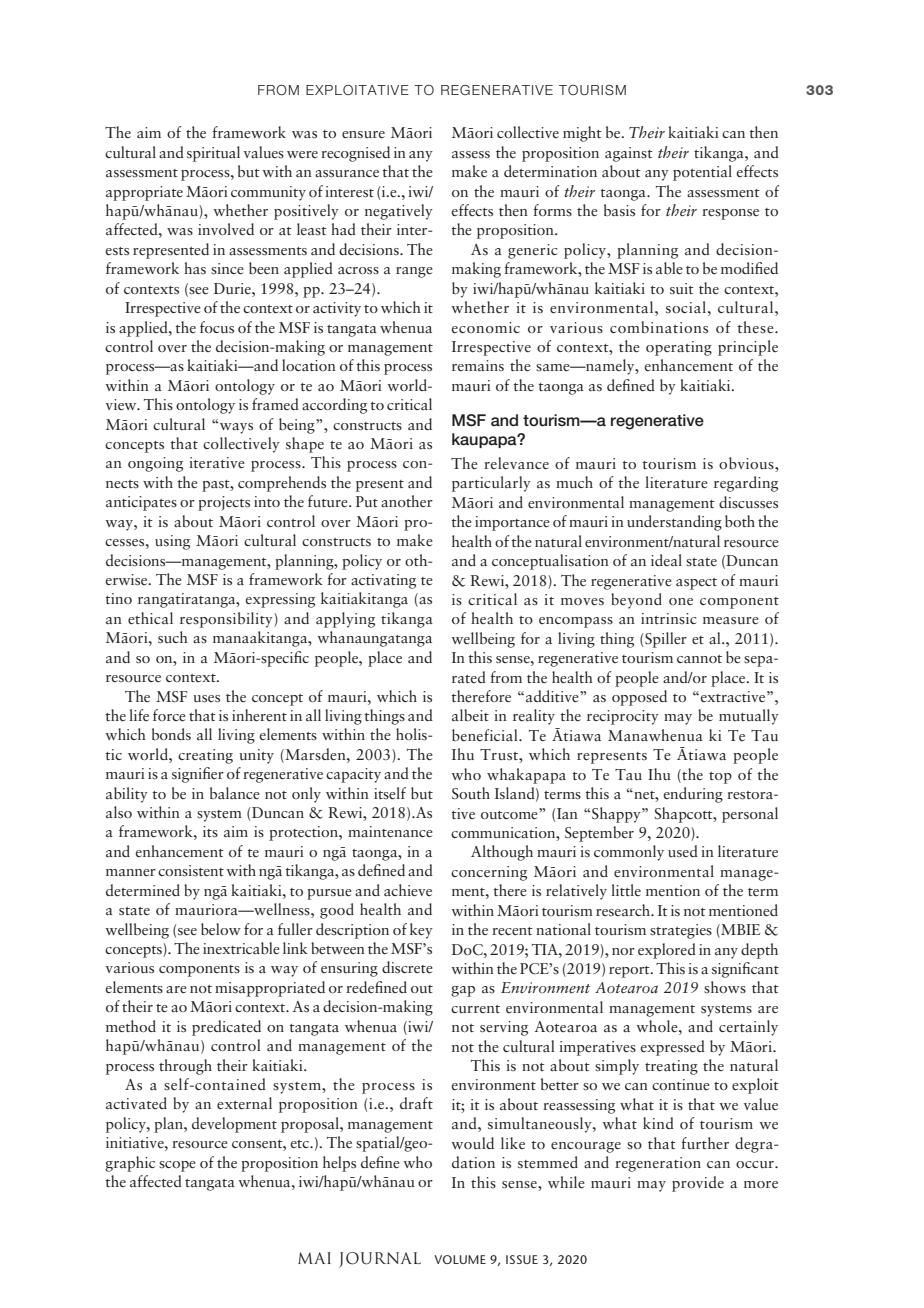  What do you see at coordinates (460, 1259) in the screenshot?
I see `VOLUME` at bounding box center [460, 1259].
